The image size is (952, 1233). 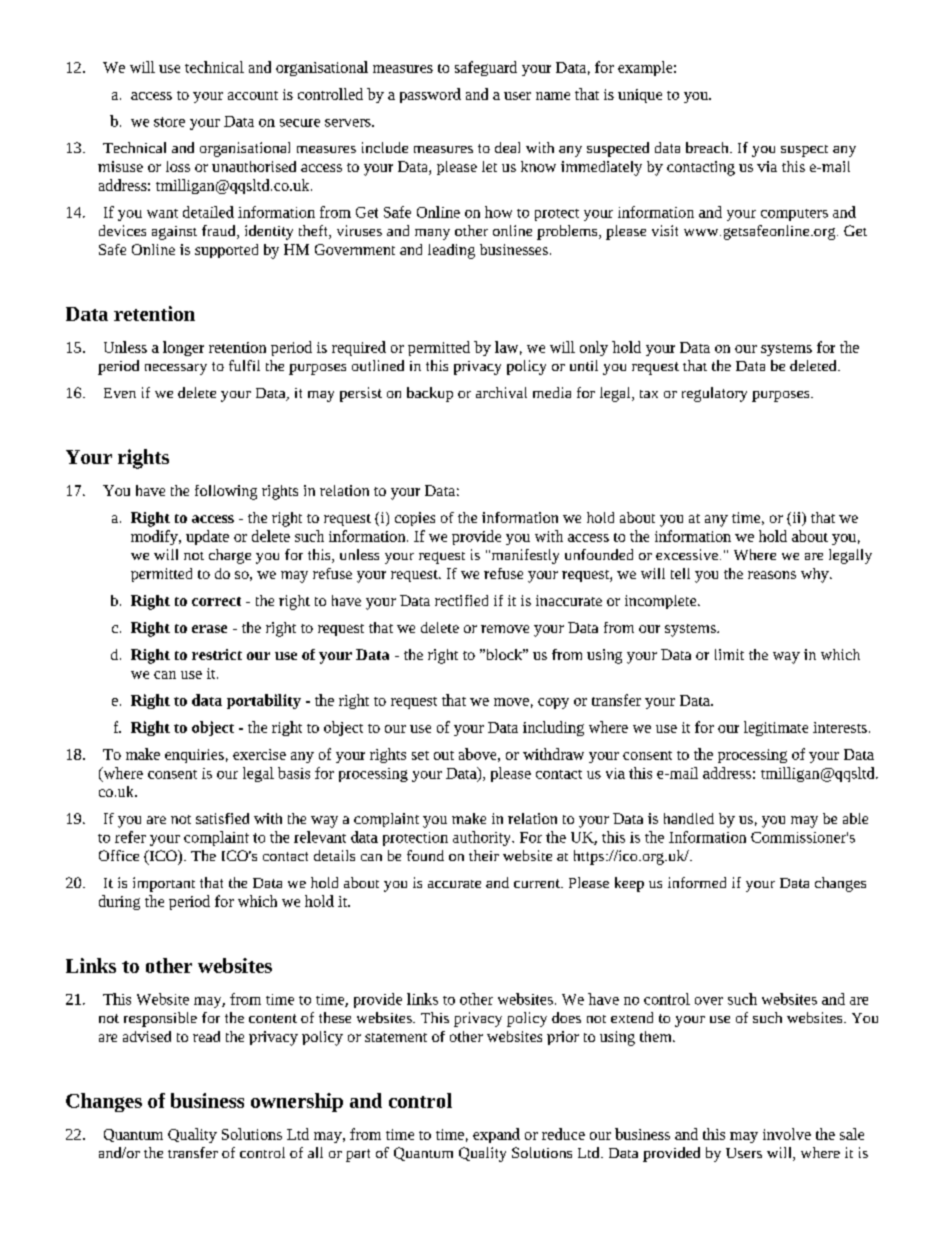 I want to click on their, so click(x=484, y=855).
